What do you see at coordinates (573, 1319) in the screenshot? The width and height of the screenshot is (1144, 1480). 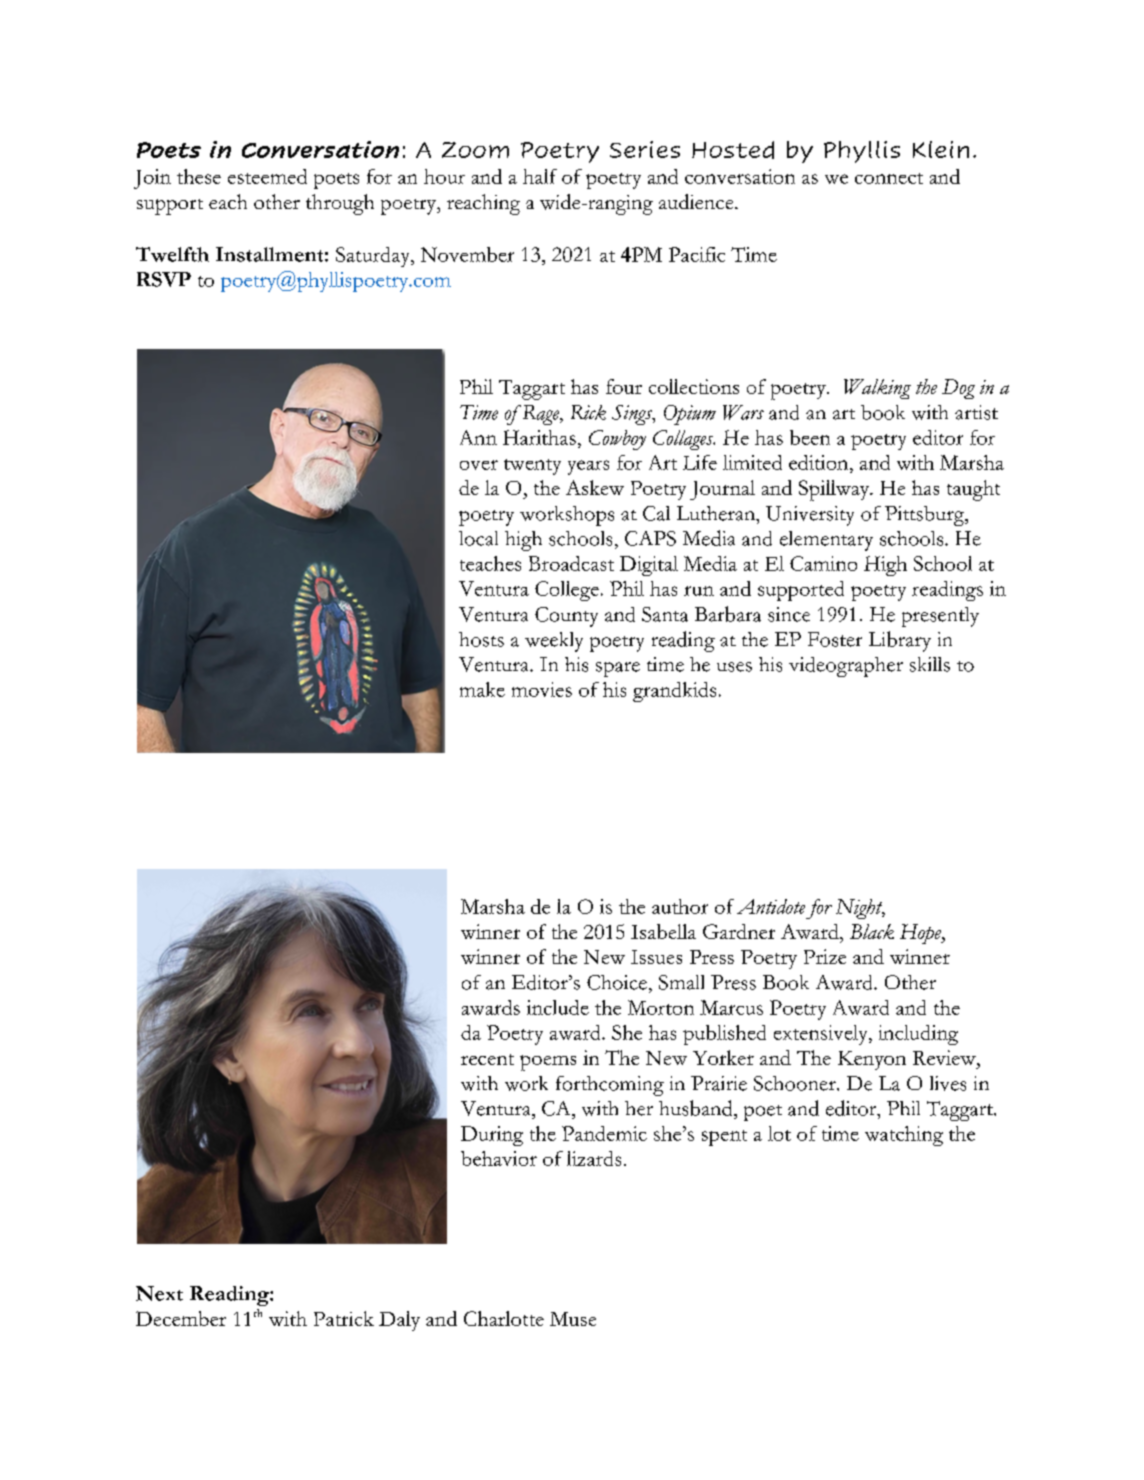 I see `Muse` at bounding box center [573, 1319].
